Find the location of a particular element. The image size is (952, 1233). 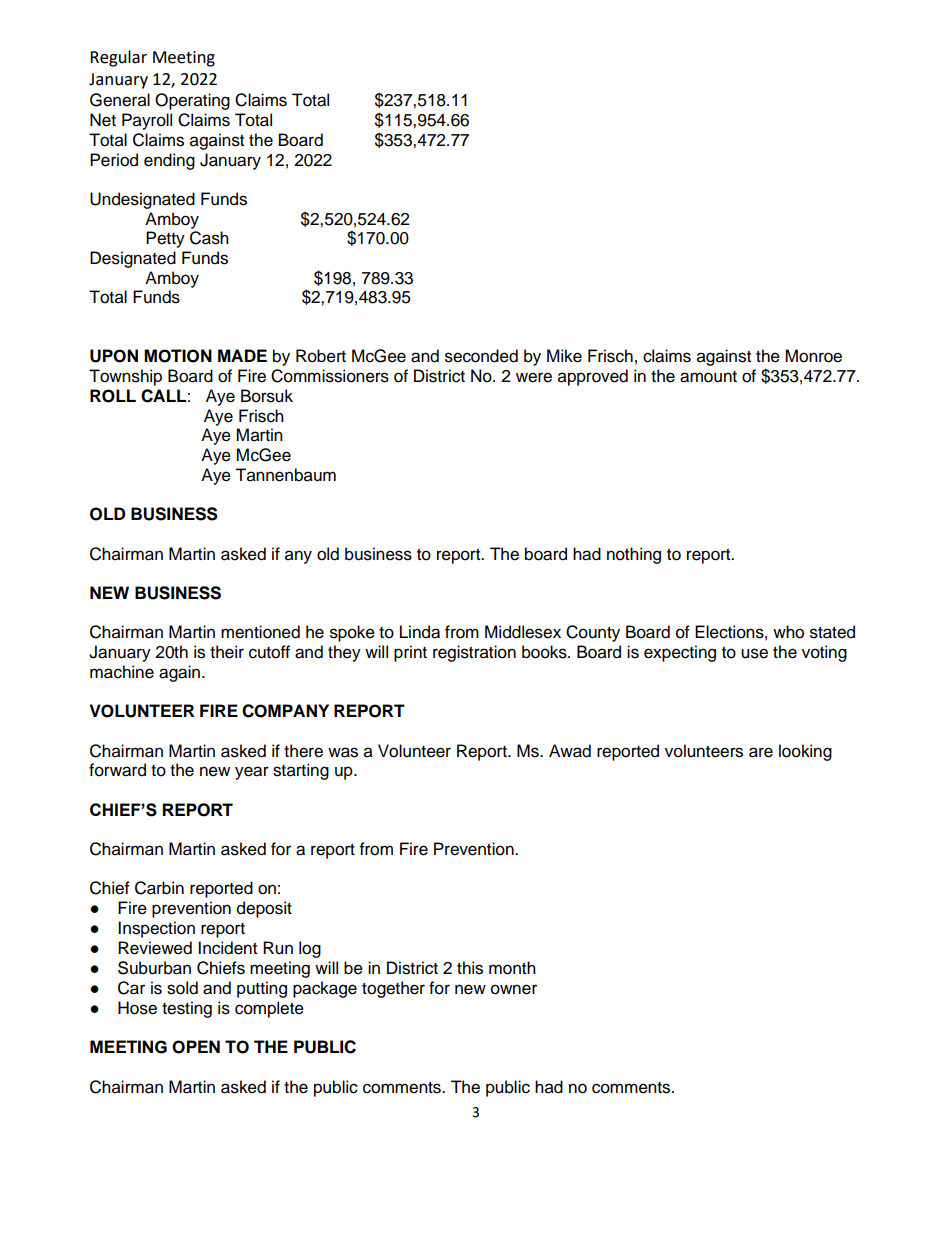

testing is located at coordinates (187, 1009).
